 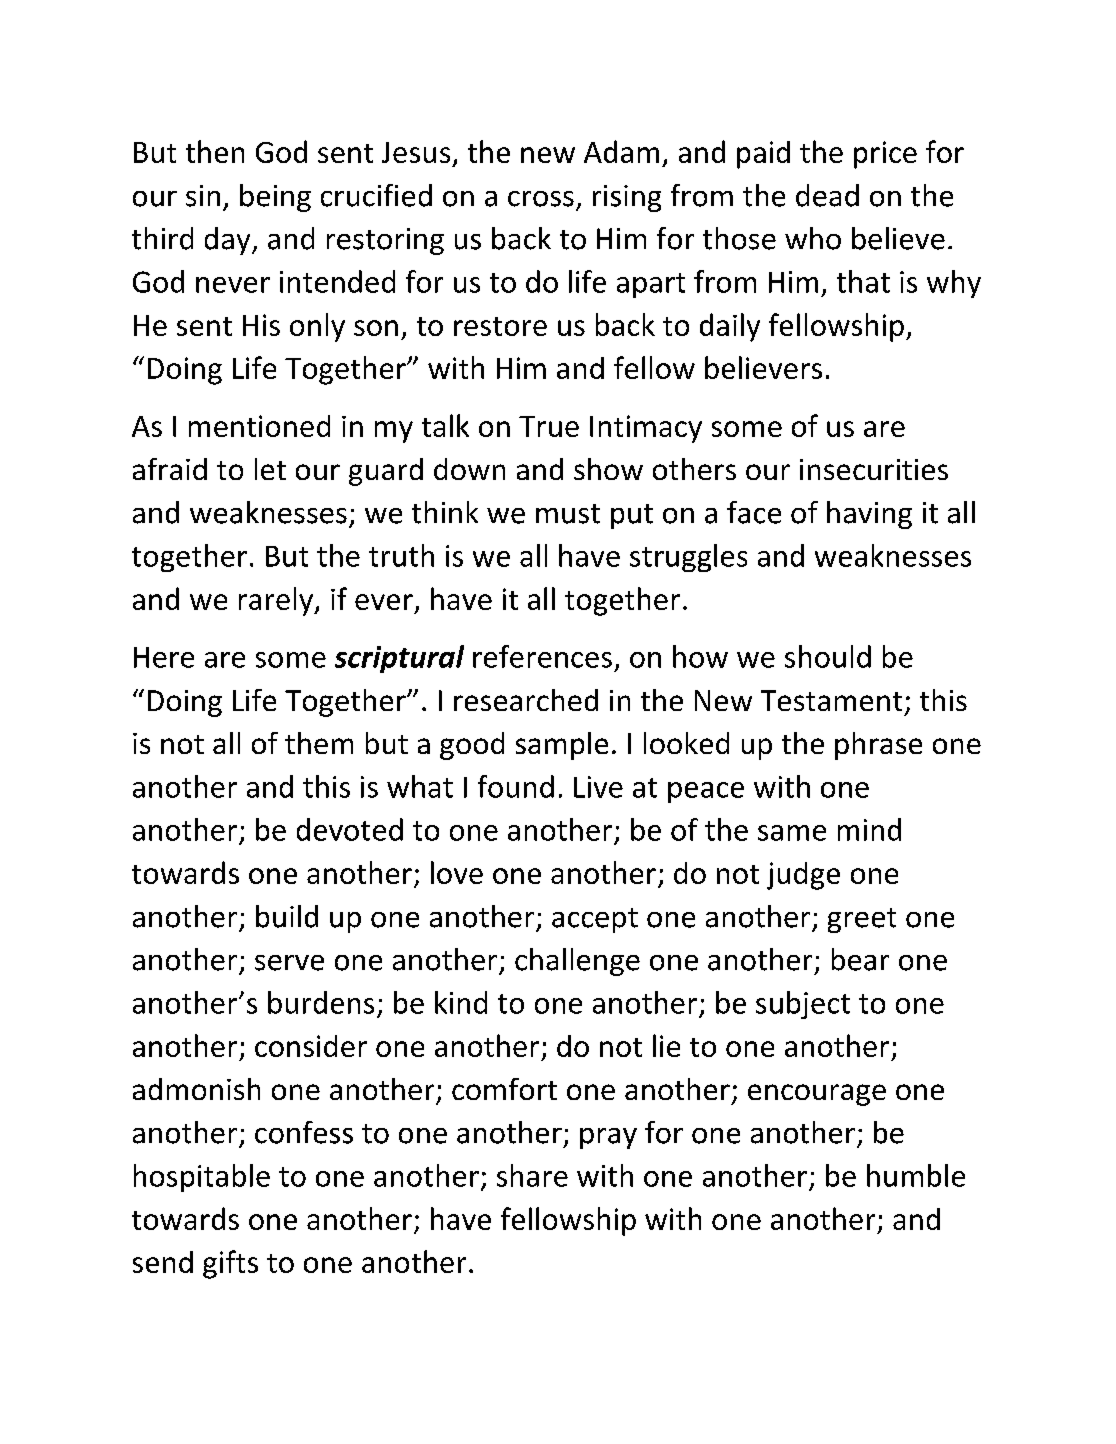 What do you see at coordinates (827, 195) in the image?
I see `dead` at bounding box center [827, 195].
